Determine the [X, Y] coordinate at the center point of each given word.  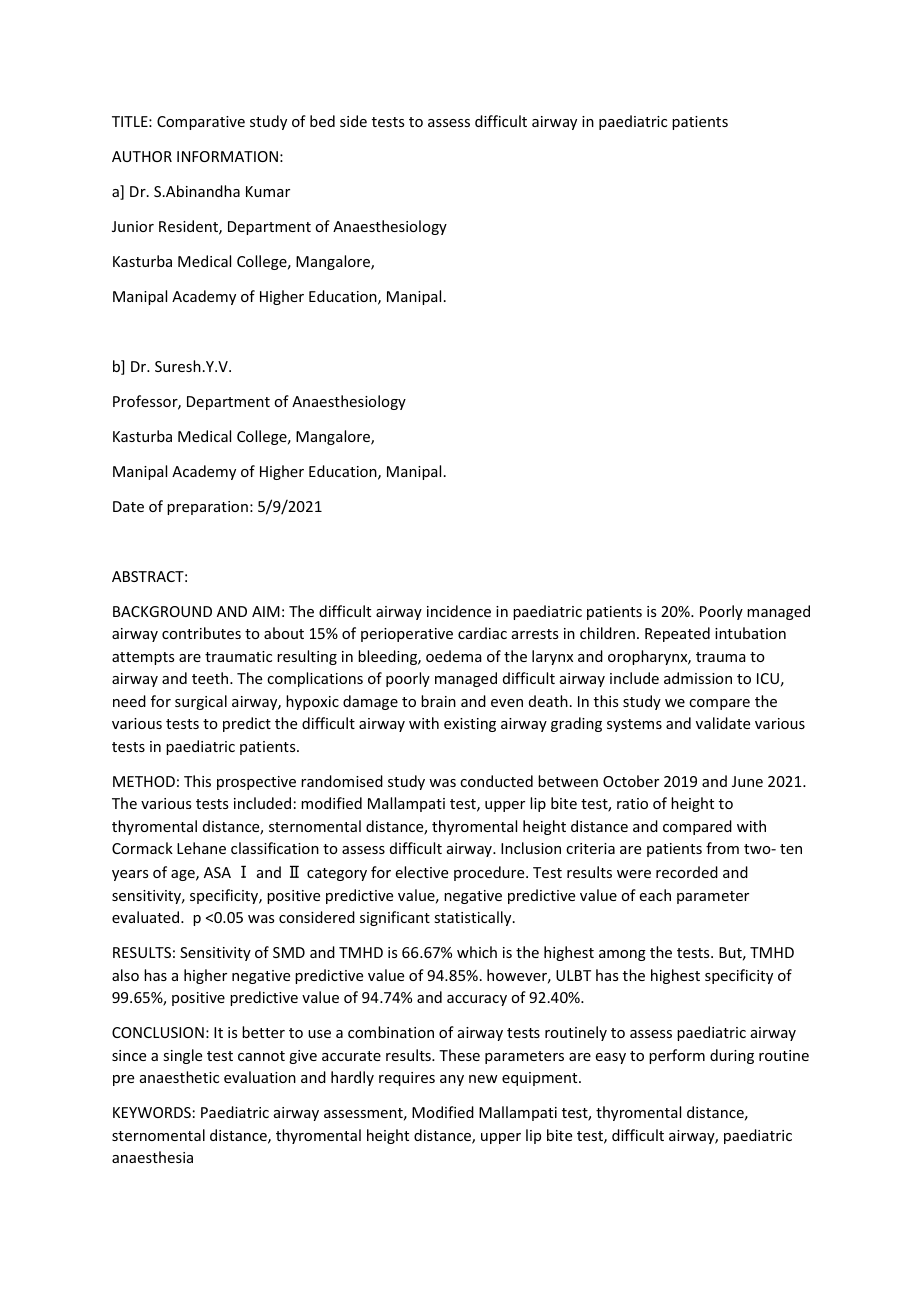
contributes [201, 633]
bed [322, 121]
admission [698, 678]
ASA [217, 872]
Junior [133, 226]
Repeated [677, 634]
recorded [687, 872]
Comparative [201, 123]
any [452, 1080]
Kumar [268, 191]
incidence [459, 611]
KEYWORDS [152, 1112]
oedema [454, 656]
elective [422, 872]
